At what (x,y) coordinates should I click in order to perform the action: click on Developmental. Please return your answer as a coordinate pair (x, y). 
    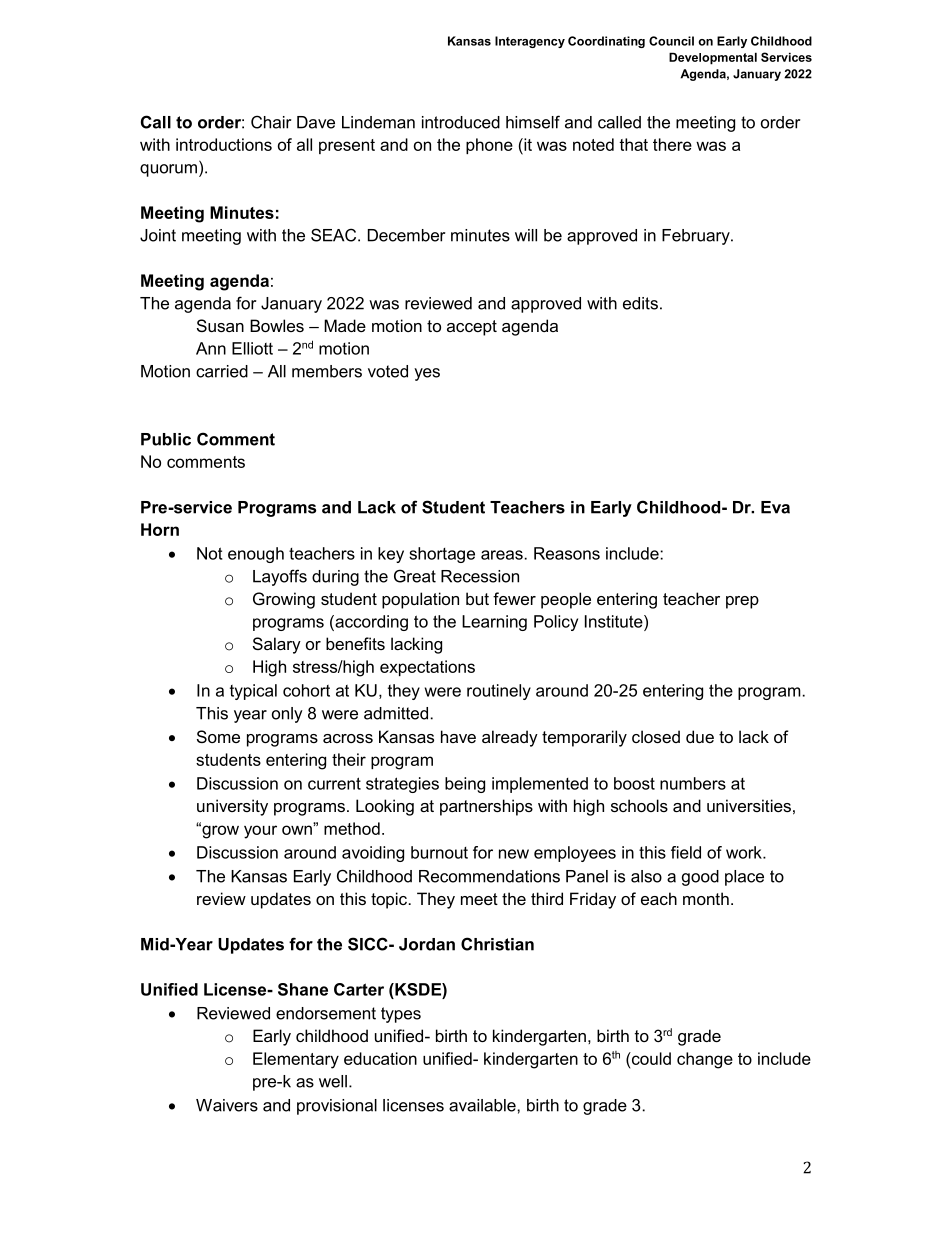
    Looking at the image, I should click on (713, 58).
